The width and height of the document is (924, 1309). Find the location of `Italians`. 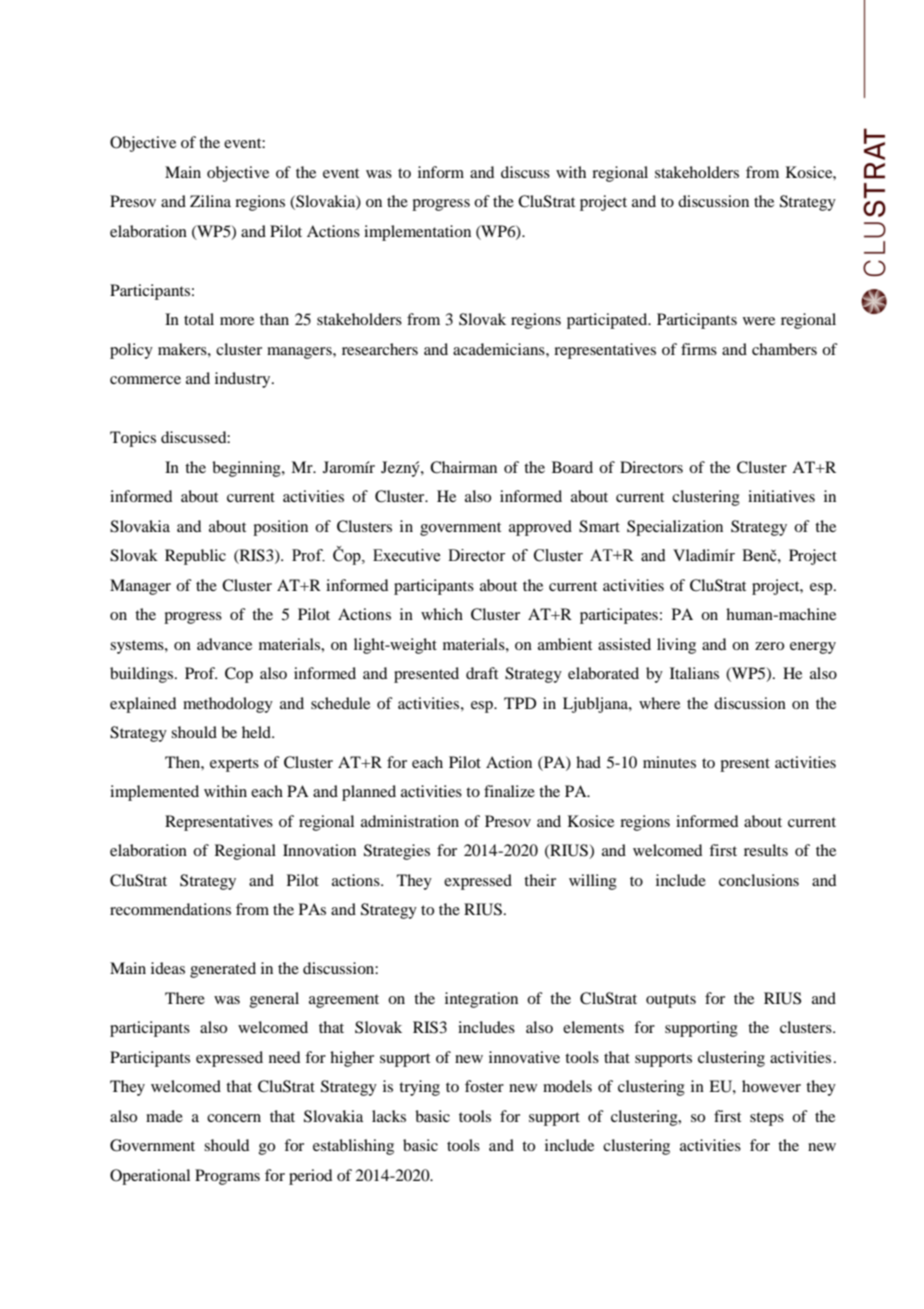

Italians is located at coordinates (694, 673).
